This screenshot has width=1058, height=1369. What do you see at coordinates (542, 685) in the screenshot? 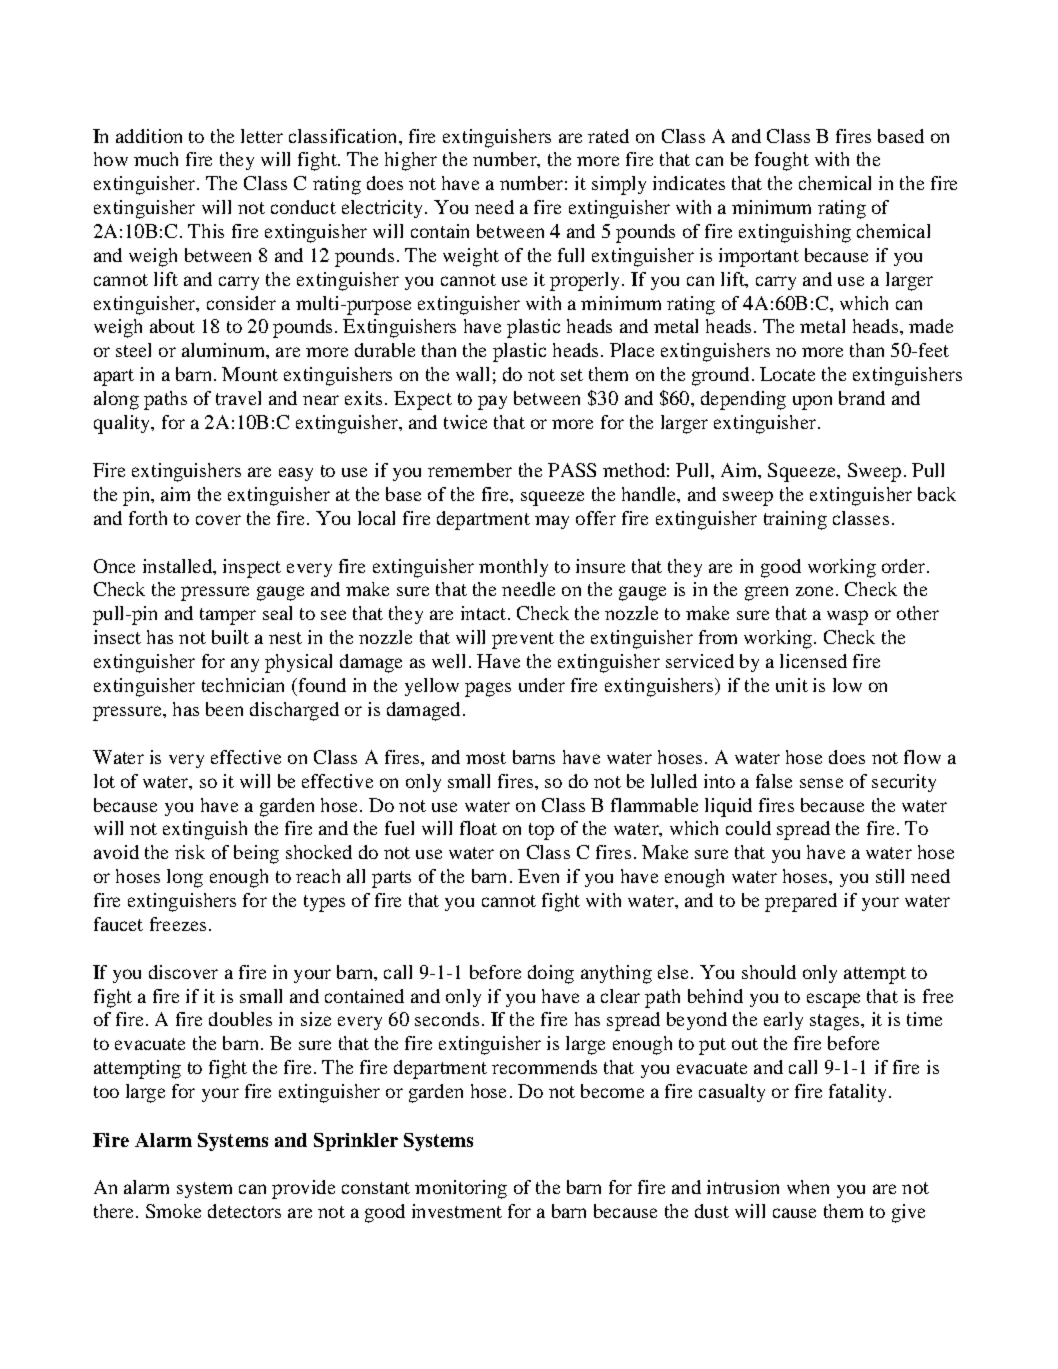
I see `under` at bounding box center [542, 685].
